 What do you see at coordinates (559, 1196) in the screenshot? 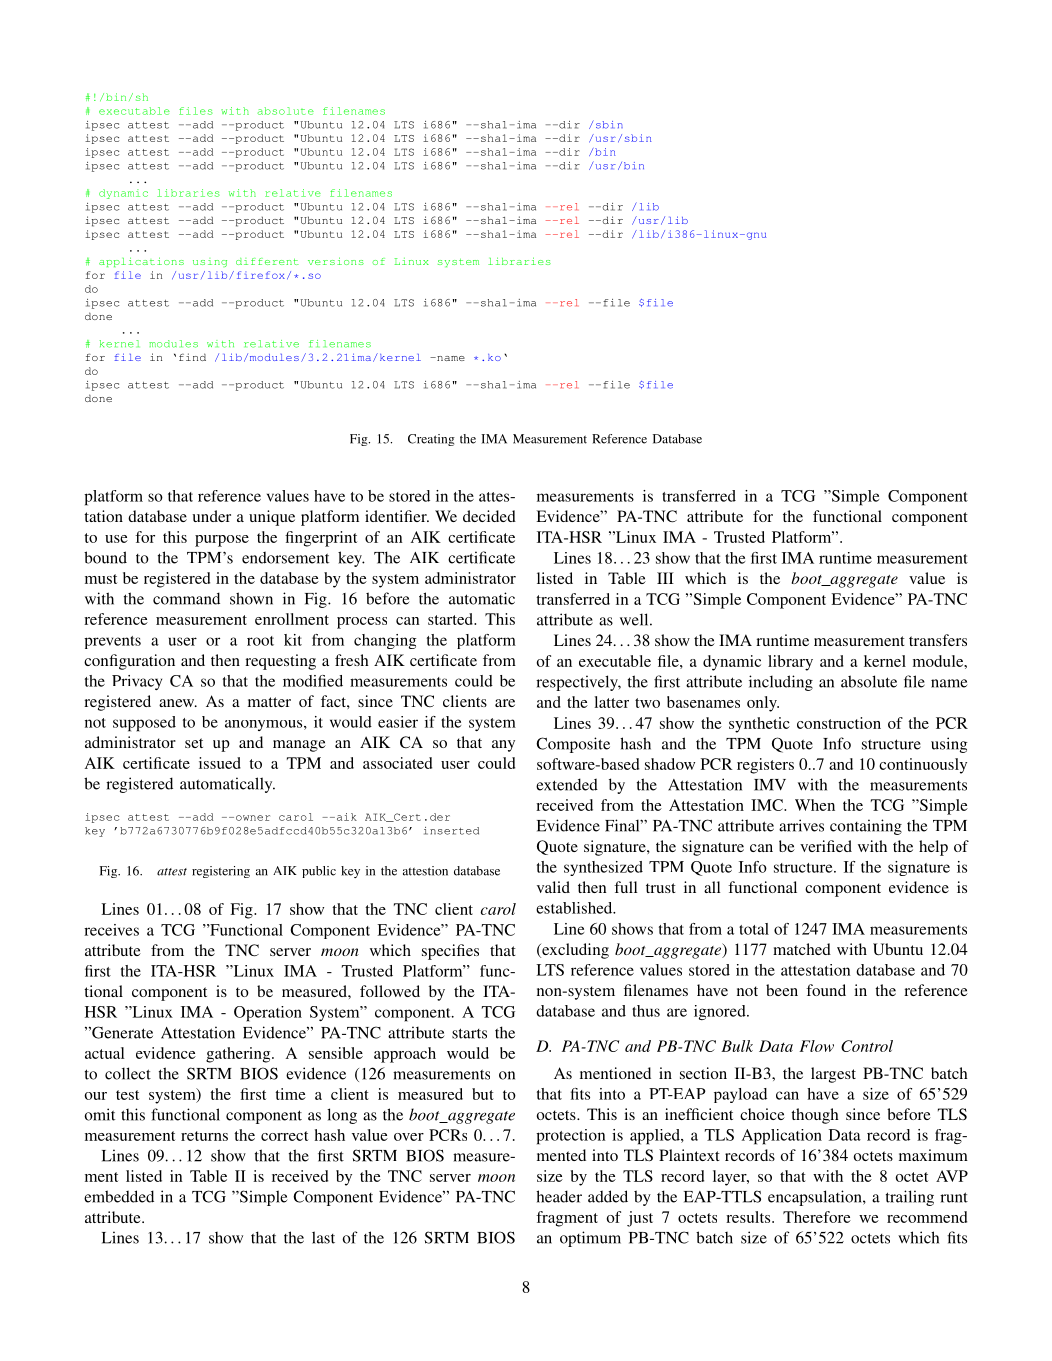
I see `header` at bounding box center [559, 1196].
